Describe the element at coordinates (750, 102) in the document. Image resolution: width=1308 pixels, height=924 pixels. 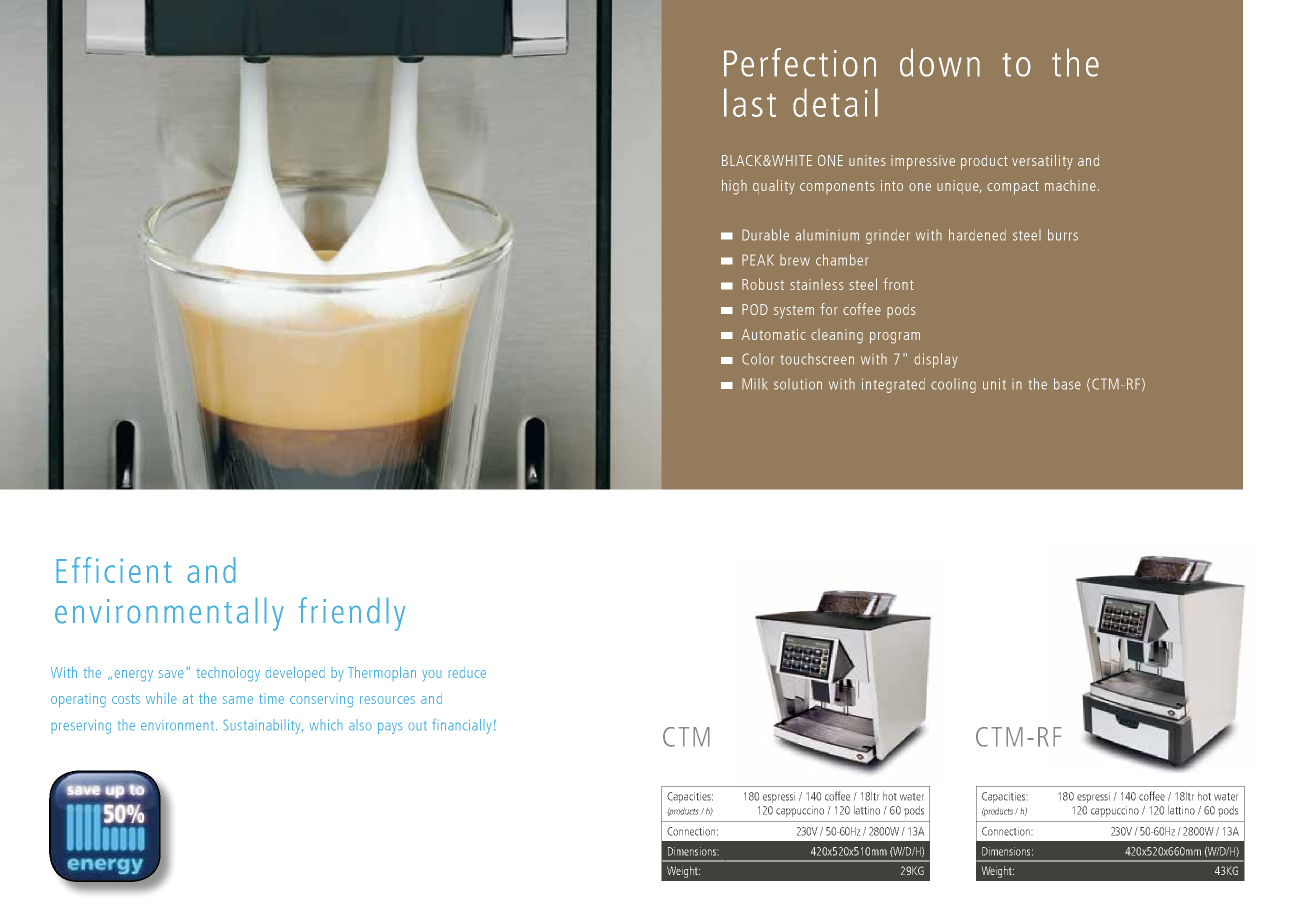
I see `last` at that location.
